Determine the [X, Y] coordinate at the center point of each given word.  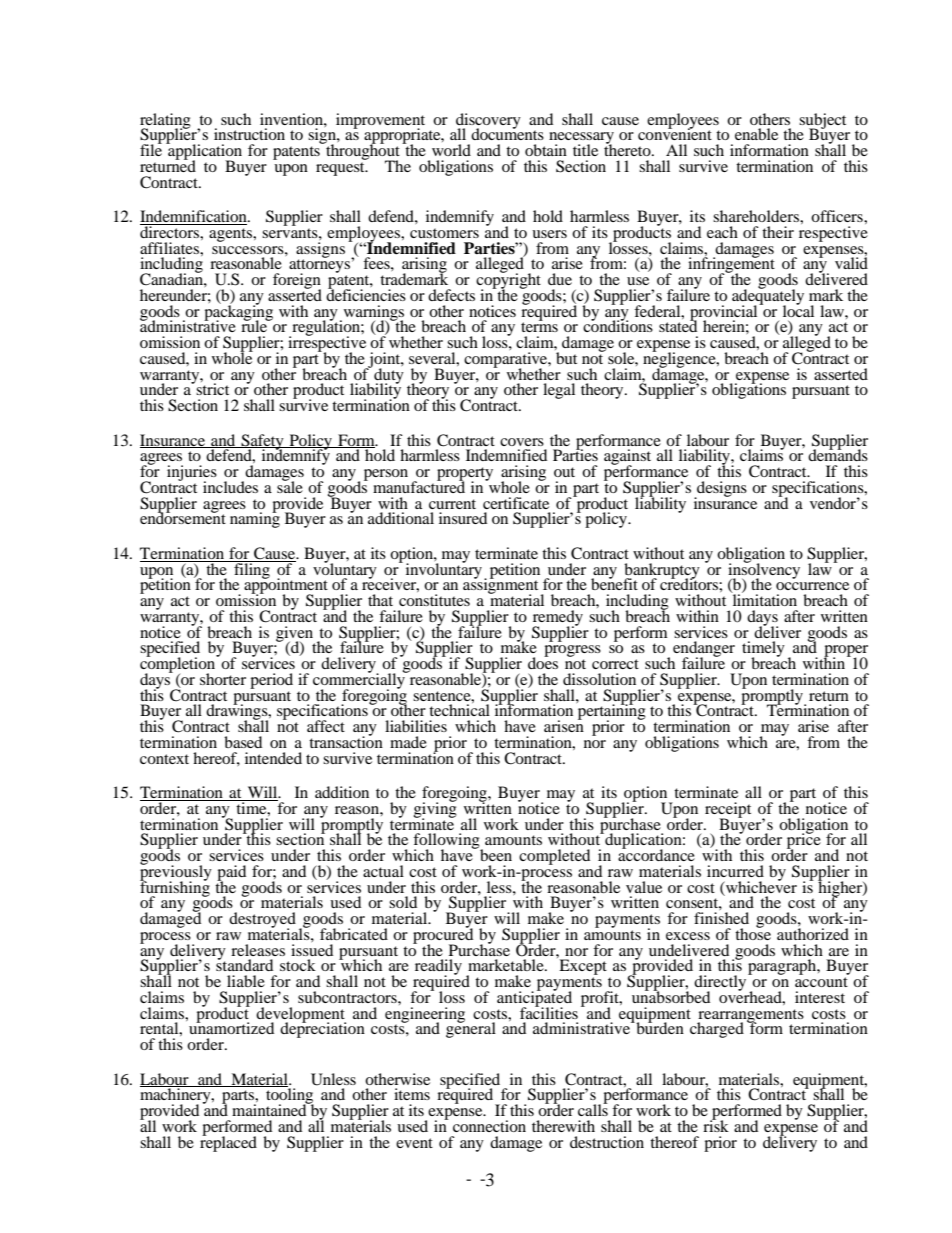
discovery [488, 122]
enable [756, 134]
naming [255, 519]
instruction [249, 134]
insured [463, 518]
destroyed [262, 921]
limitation [764, 599]
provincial [725, 313]
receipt [728, 811]
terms [539, 326]
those [753, 933]
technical [459, 709]
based [243, 742]
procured [443, 936]
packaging [238, 313]
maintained [270, 1109]
